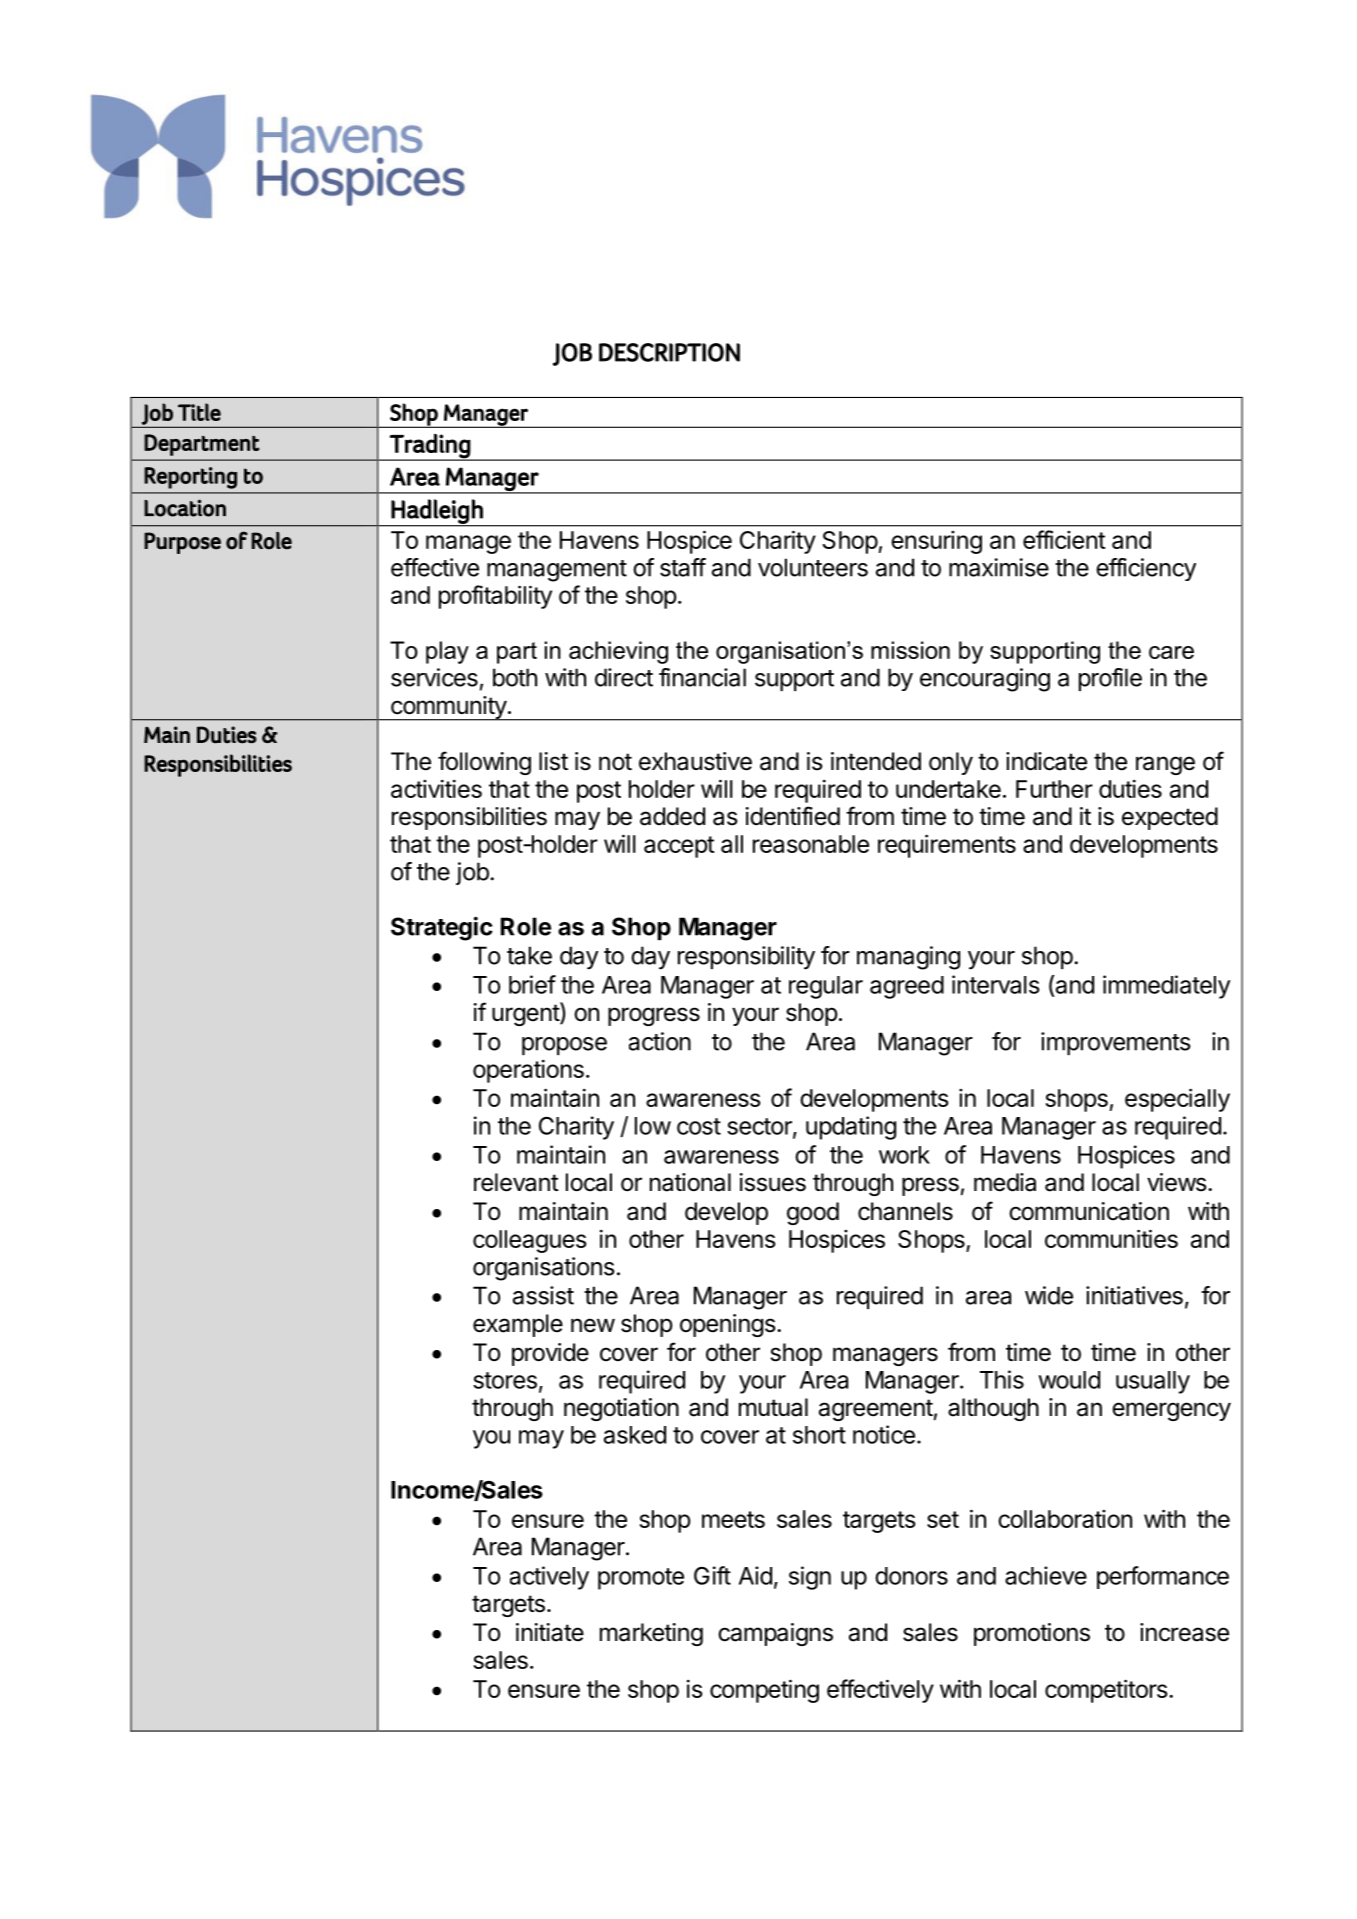  Describe the element at coordinates (669, 352) in the page. I see `DESCRIPTION` at that location.
